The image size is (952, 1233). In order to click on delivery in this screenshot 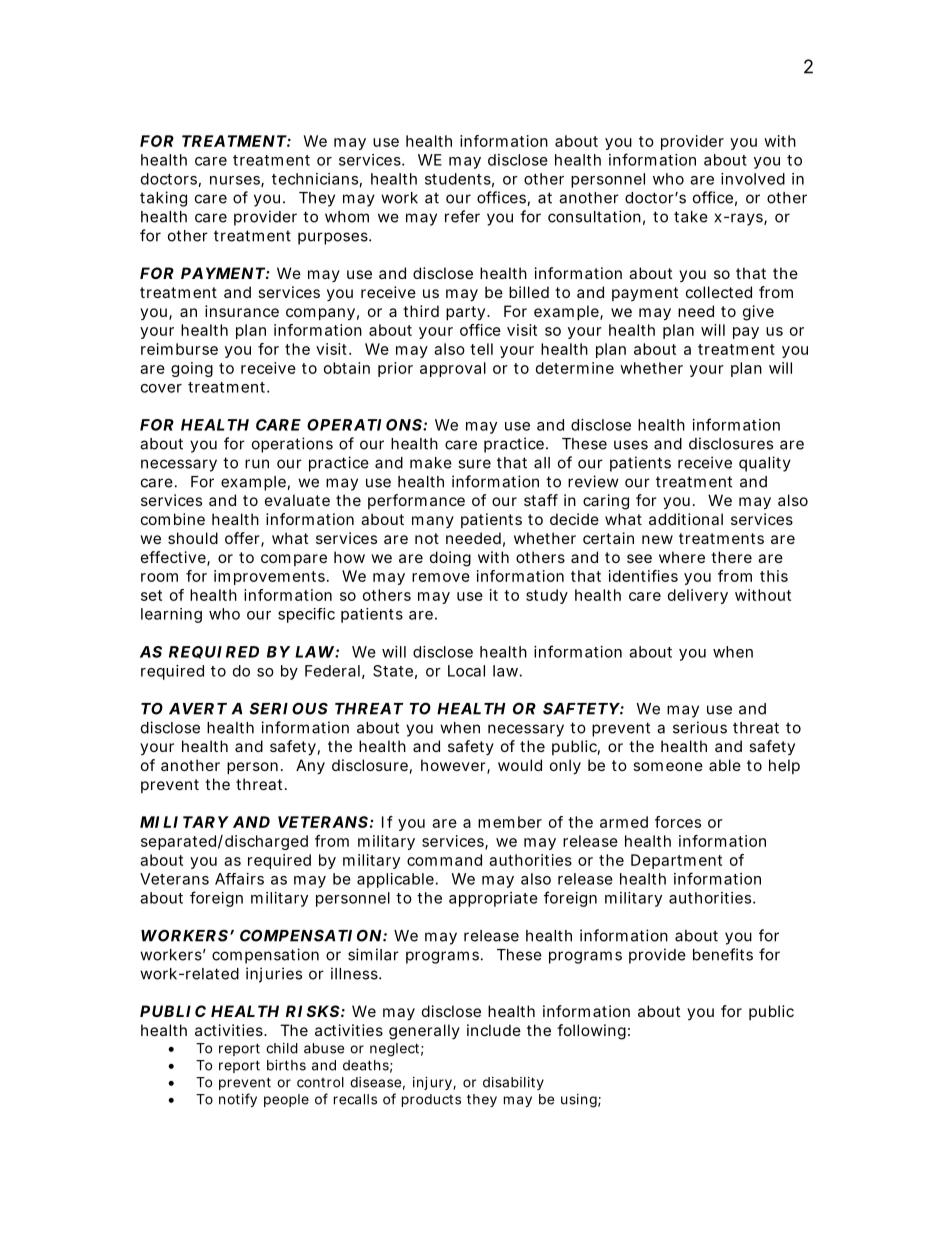, I will do `click(698, 596)`.
